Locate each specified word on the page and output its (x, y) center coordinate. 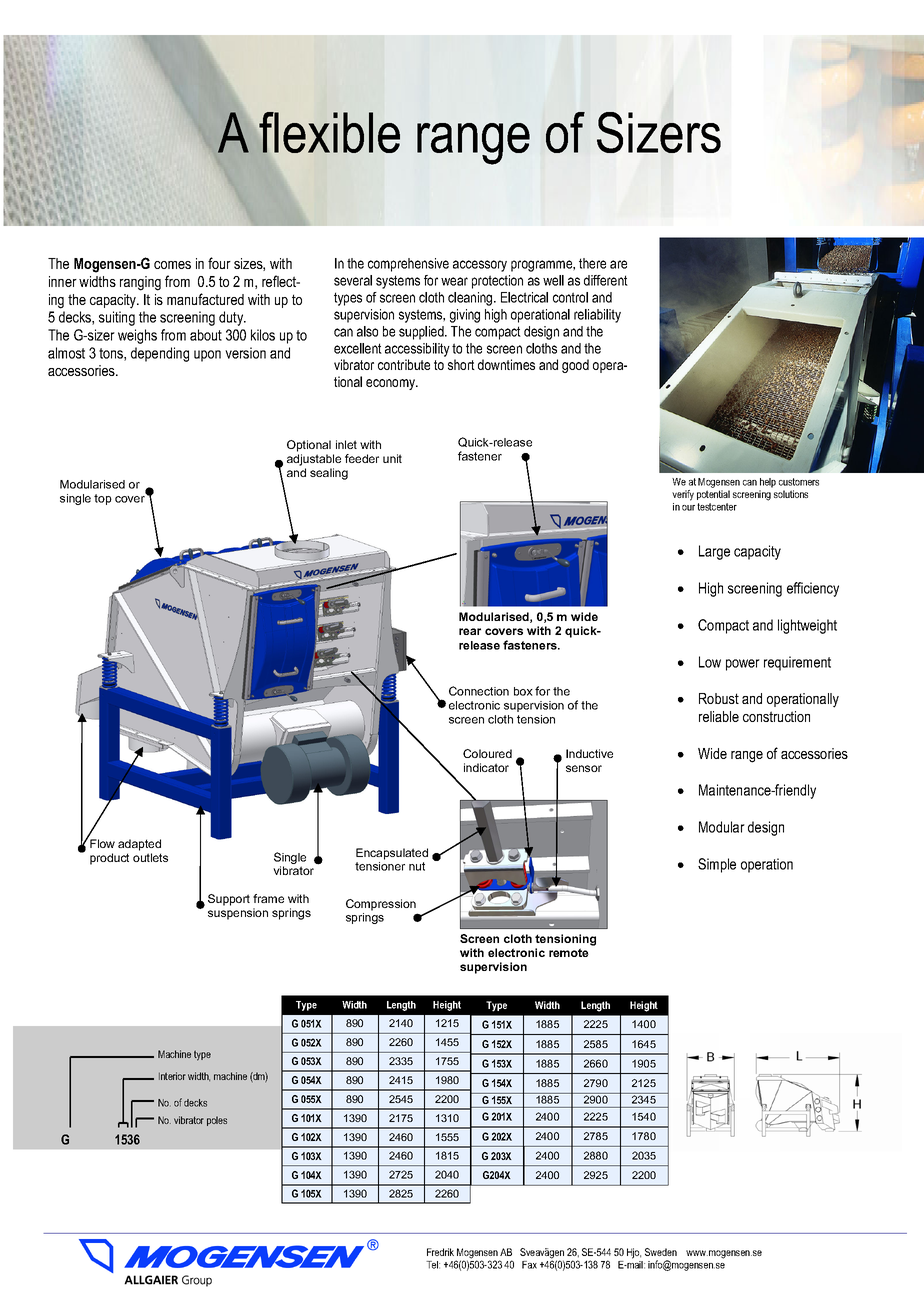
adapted (139, 845)
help (768, 483)
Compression (381, 905)
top (103, 499)
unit (392, 458)
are (618, 264)
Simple (717, 865)
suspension (238, 914)
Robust (719, 698)
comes (172, 265)
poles (217, 1121)
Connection (479, 691)
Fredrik (440, 1252)
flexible (328, 133)
